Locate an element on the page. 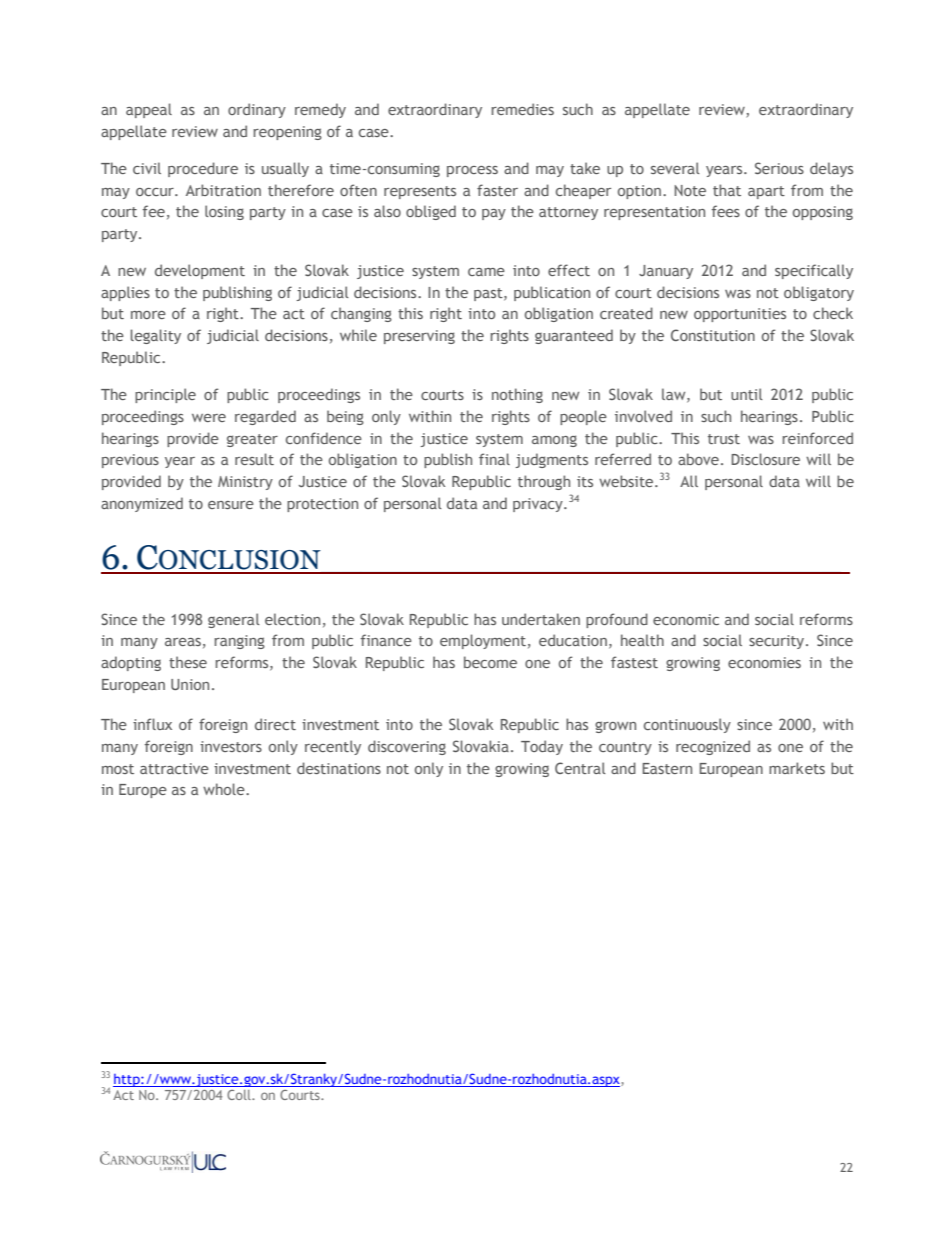  Disclosure is located at coordinates (766, 459).
